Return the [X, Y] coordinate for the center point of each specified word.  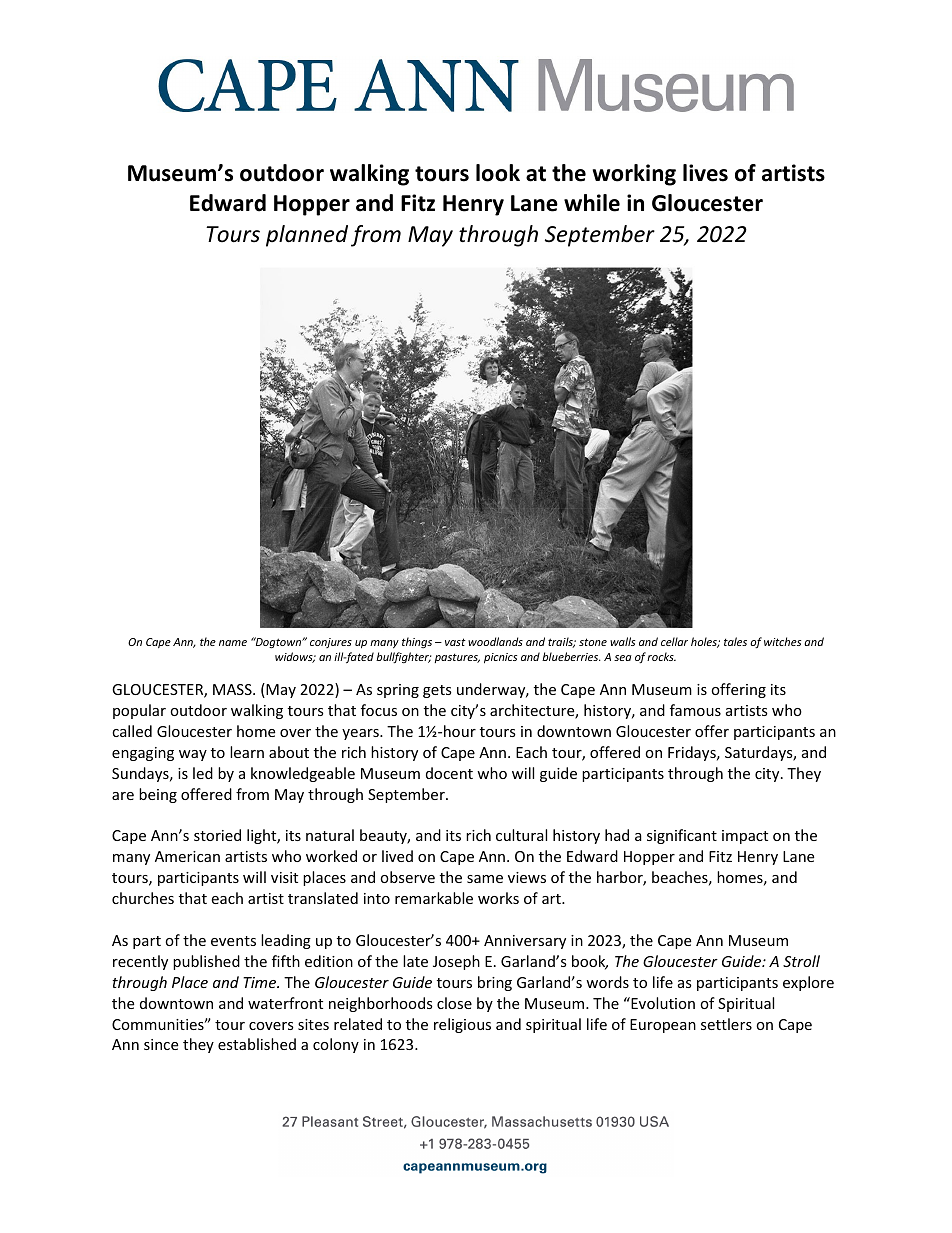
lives [705, 173]
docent [449, 773]
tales [735, 641]
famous [695, 710]
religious [462, 1025]
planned [307, 236]
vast [455, 642]
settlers [726, 1024]
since [161, 1044]
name [233, 643]
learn [247, 752]
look [498, 173]
